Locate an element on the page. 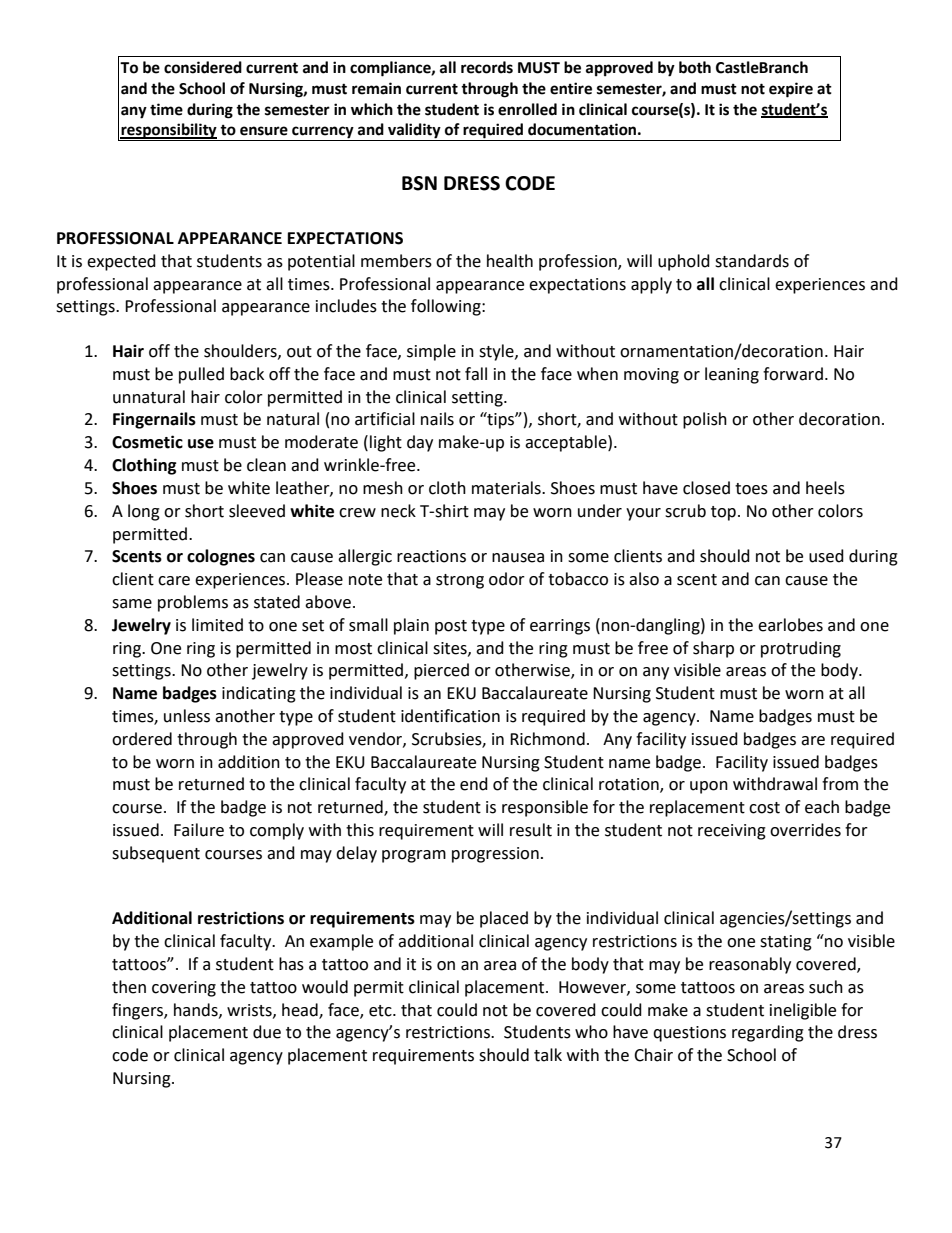  records is located at coordinates (487, 67).
